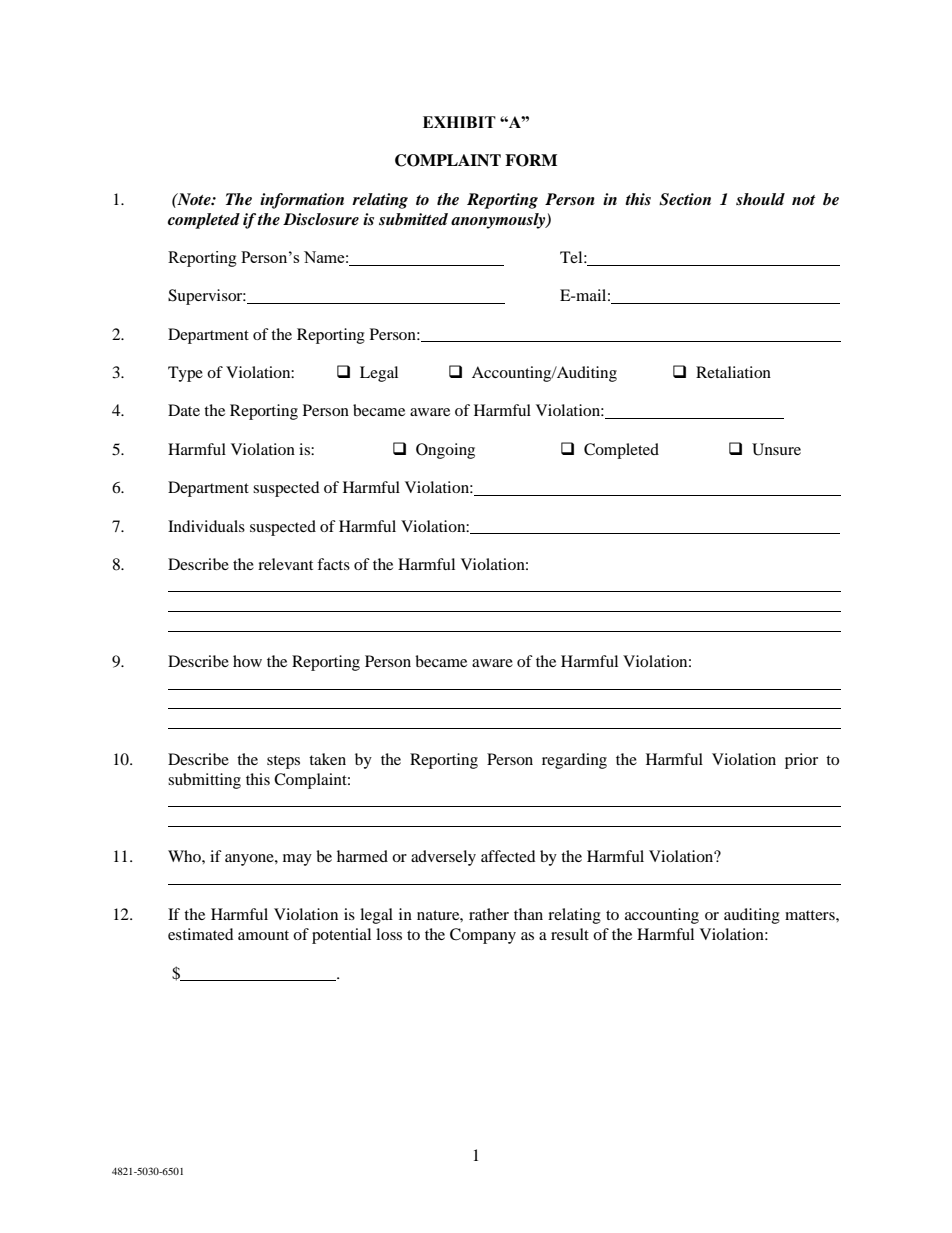  I want to click on rather, so click(489, 914).
